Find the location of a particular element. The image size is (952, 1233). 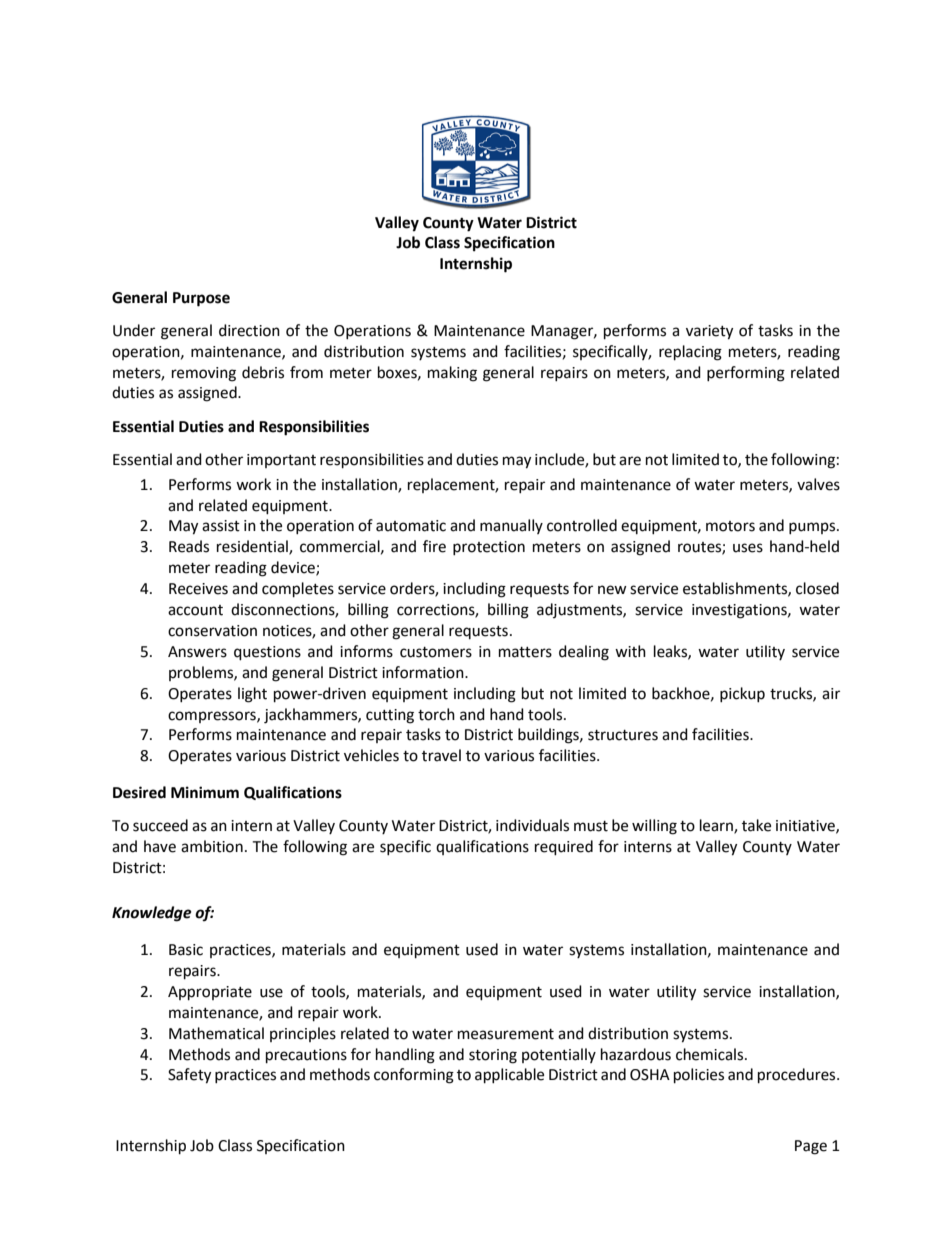

torch is located at coordinates (436, 714).
